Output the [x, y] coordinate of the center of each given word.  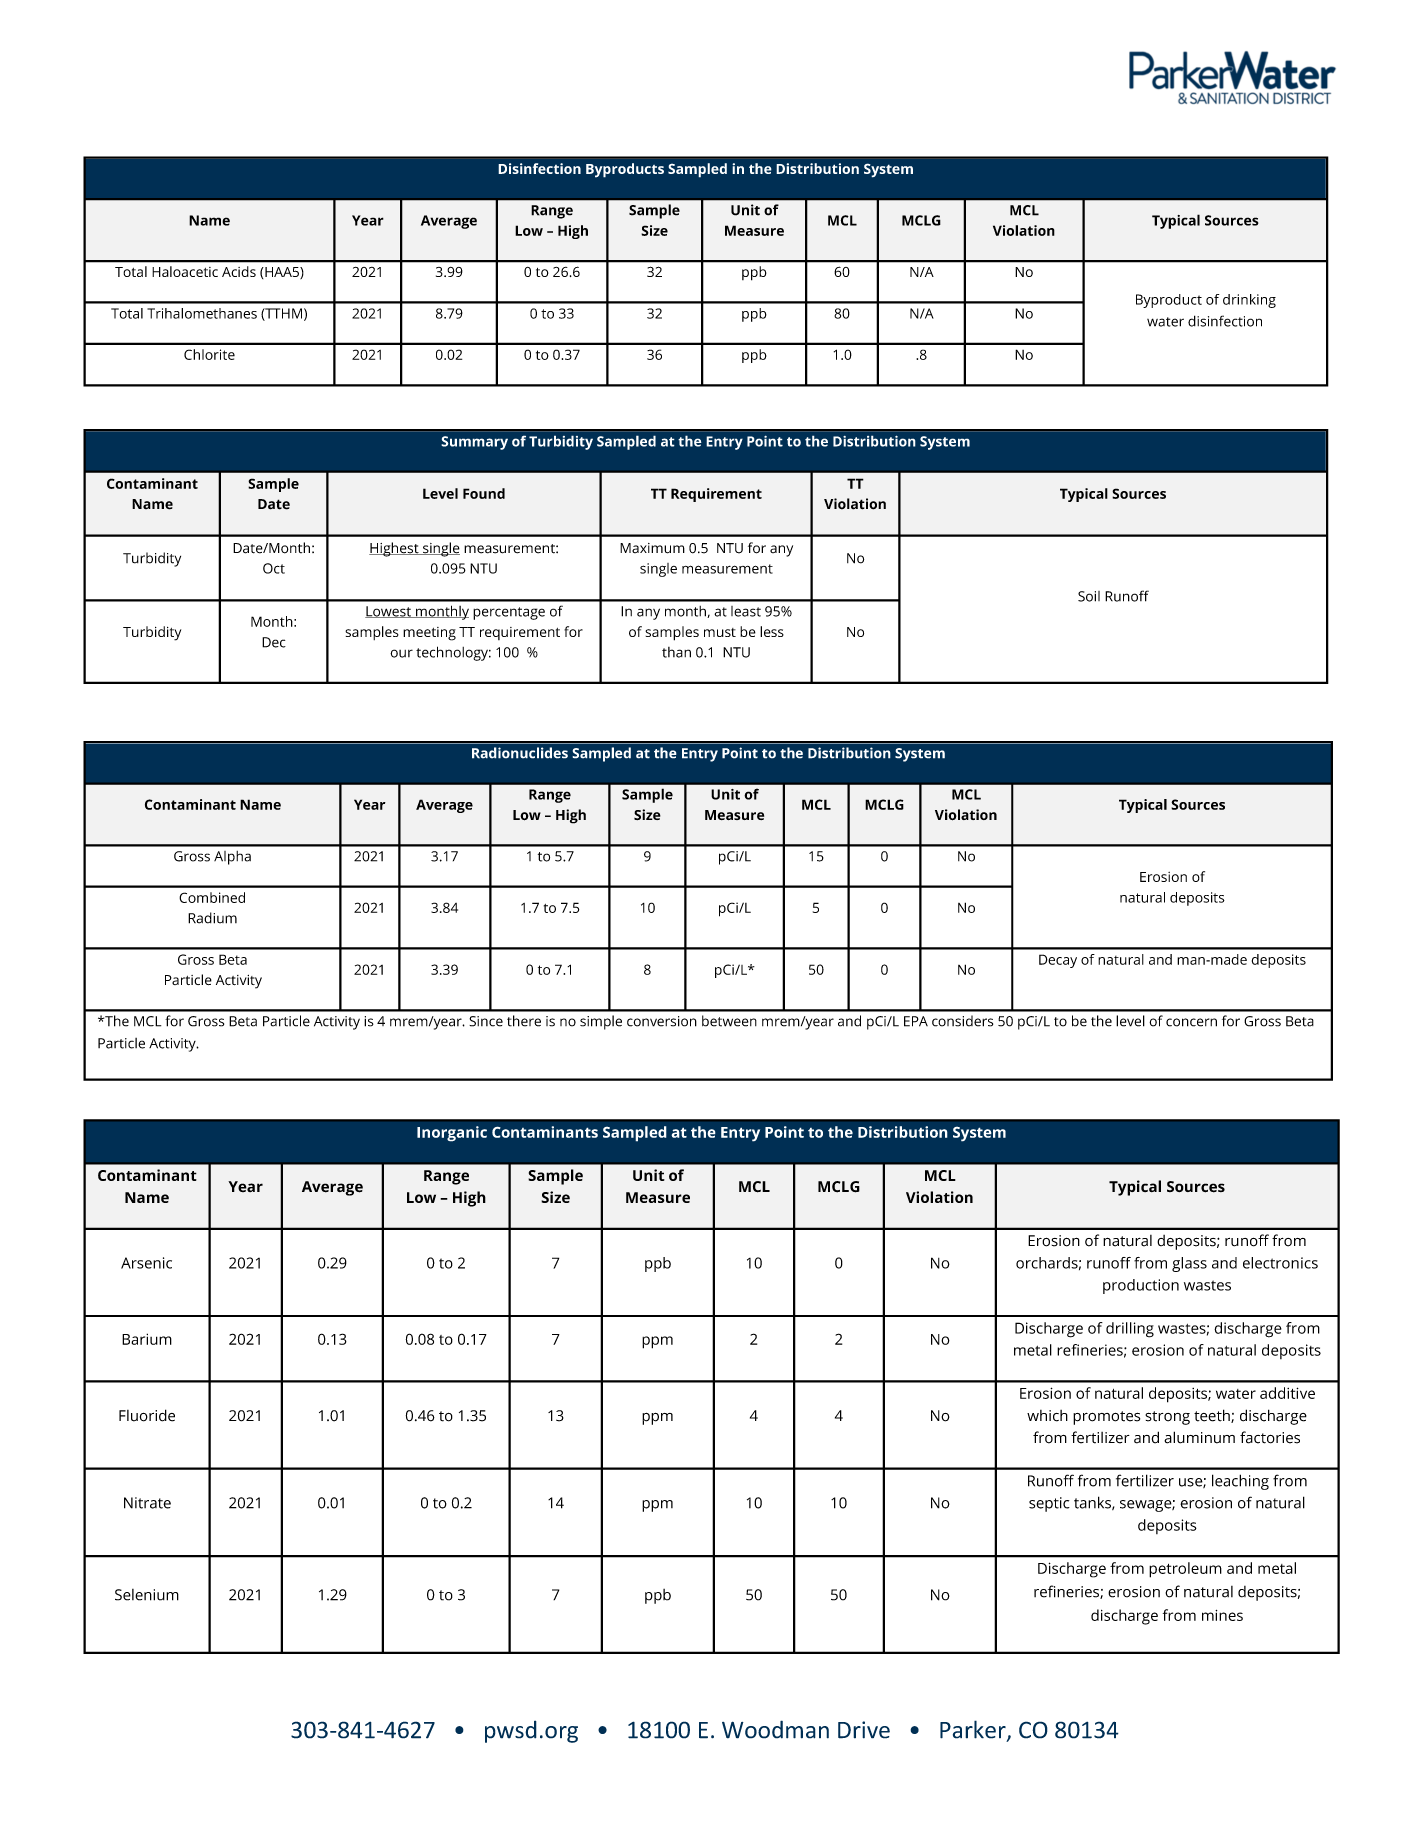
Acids [239, 271]
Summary [474, 443]
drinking [1249, 301]
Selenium [147, 1595]
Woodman [775, 1729]
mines [1222, 1615]
